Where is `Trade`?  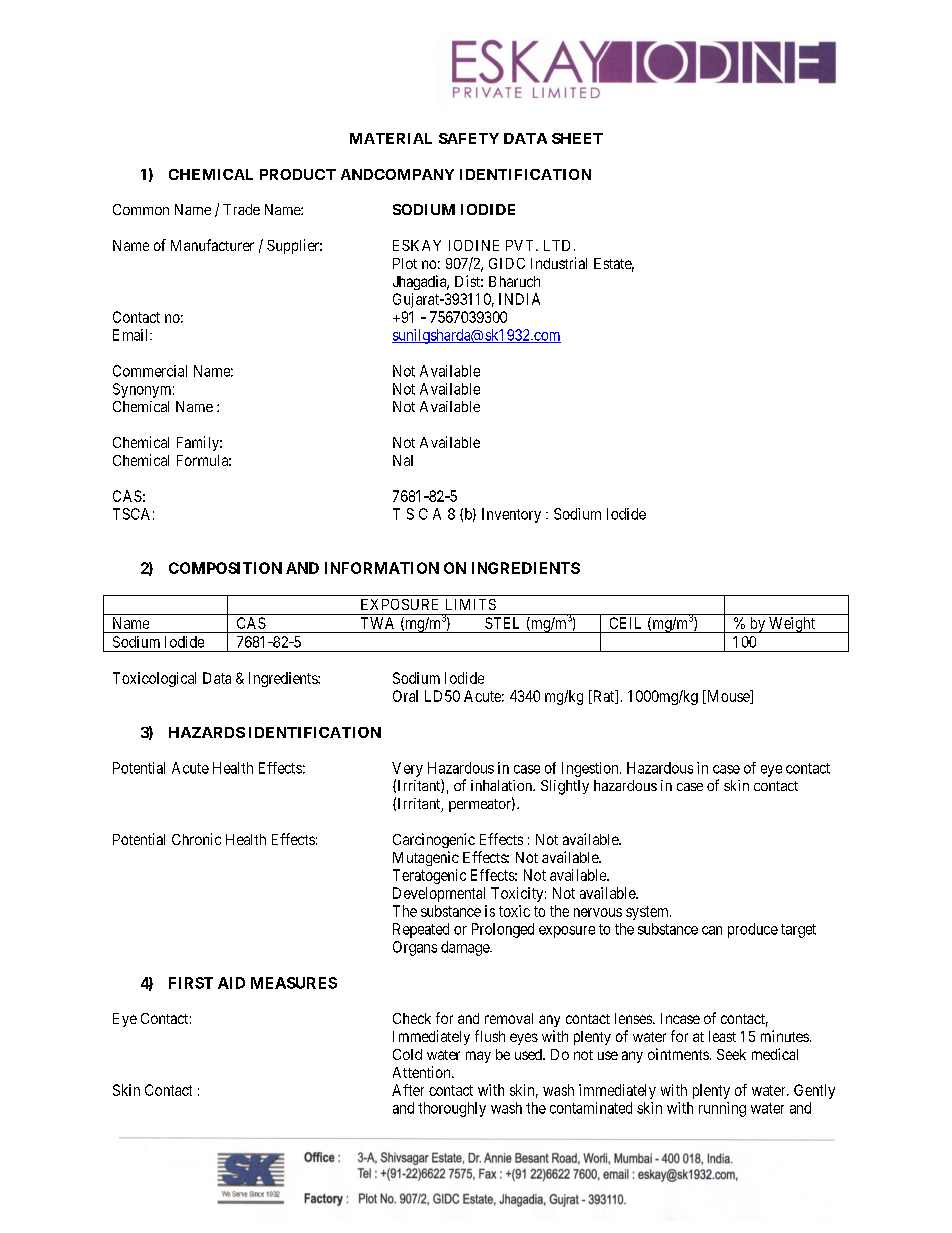
Trade is located at coordinates (241, 209).
